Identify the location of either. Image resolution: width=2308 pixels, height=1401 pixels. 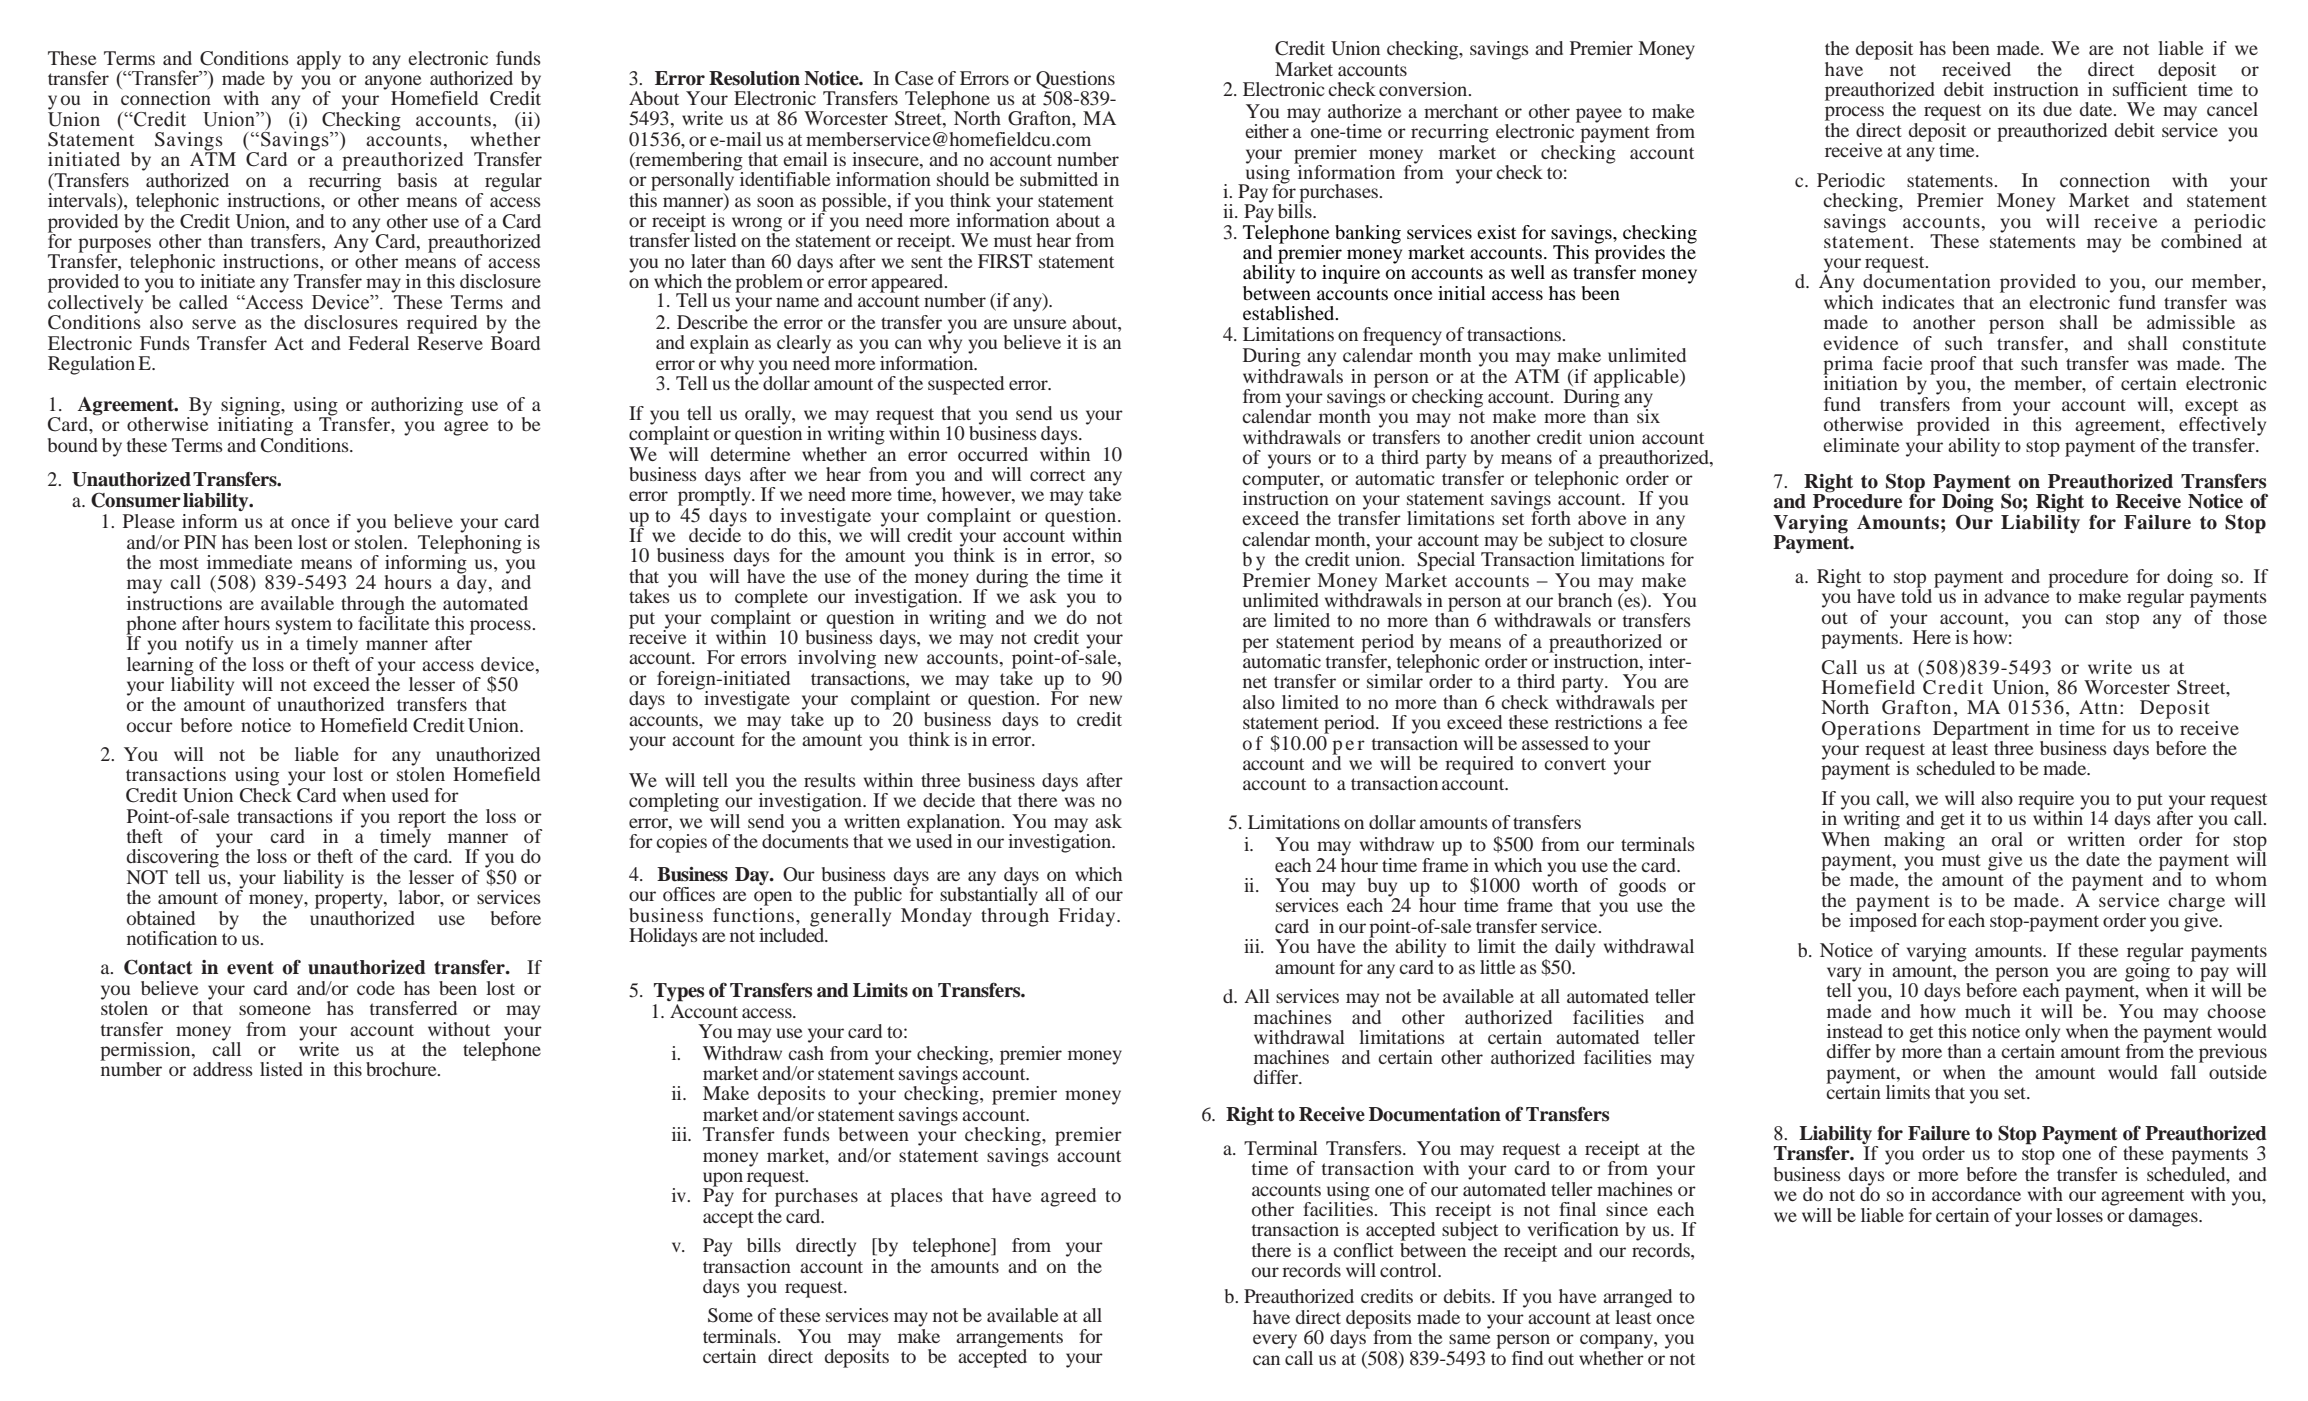
(1267, 131).
